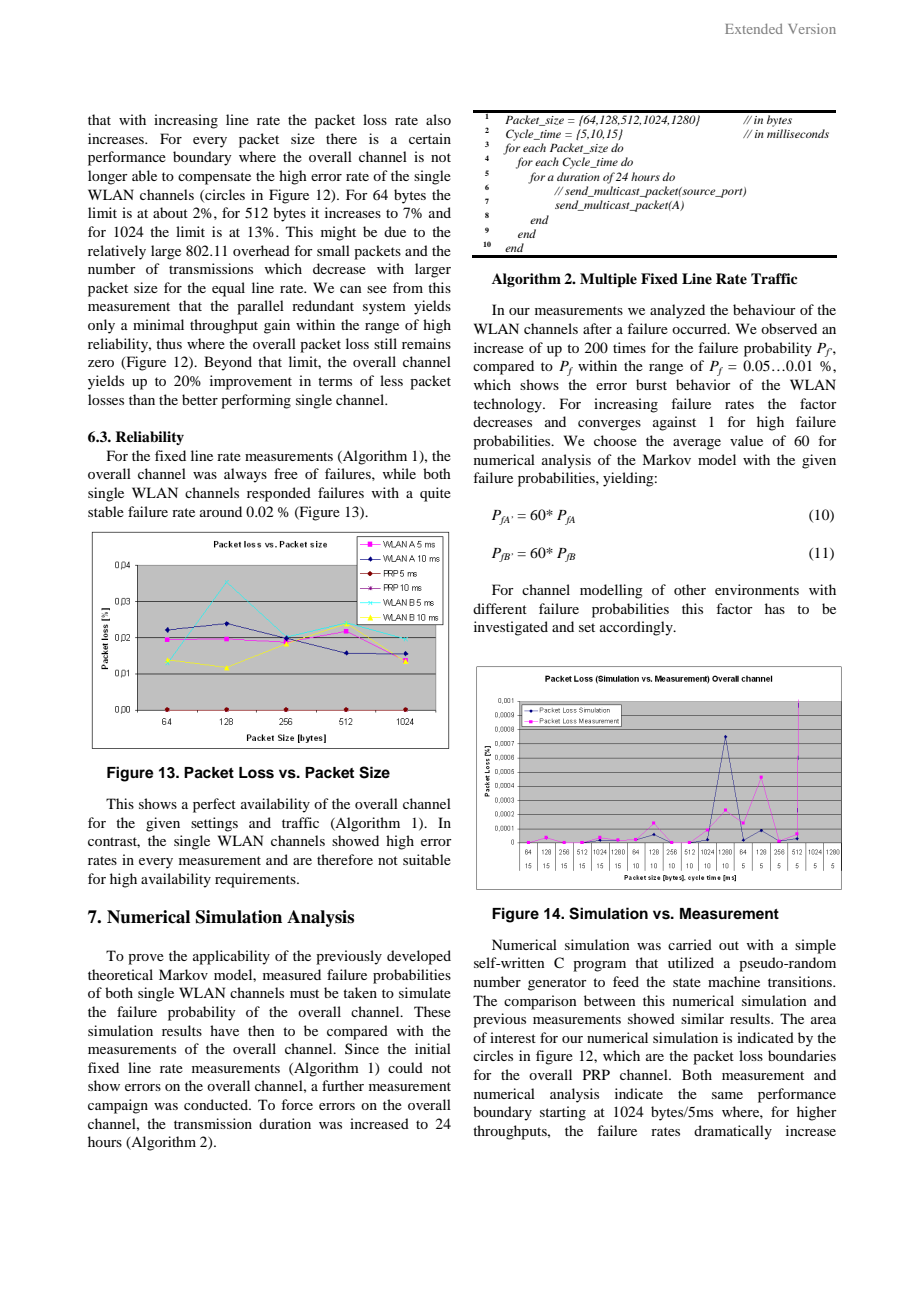 This screenshot has height=1308, width=924. Describe the element at coordinates (690, 944) in the screenshot. I see `carried` at that location.
